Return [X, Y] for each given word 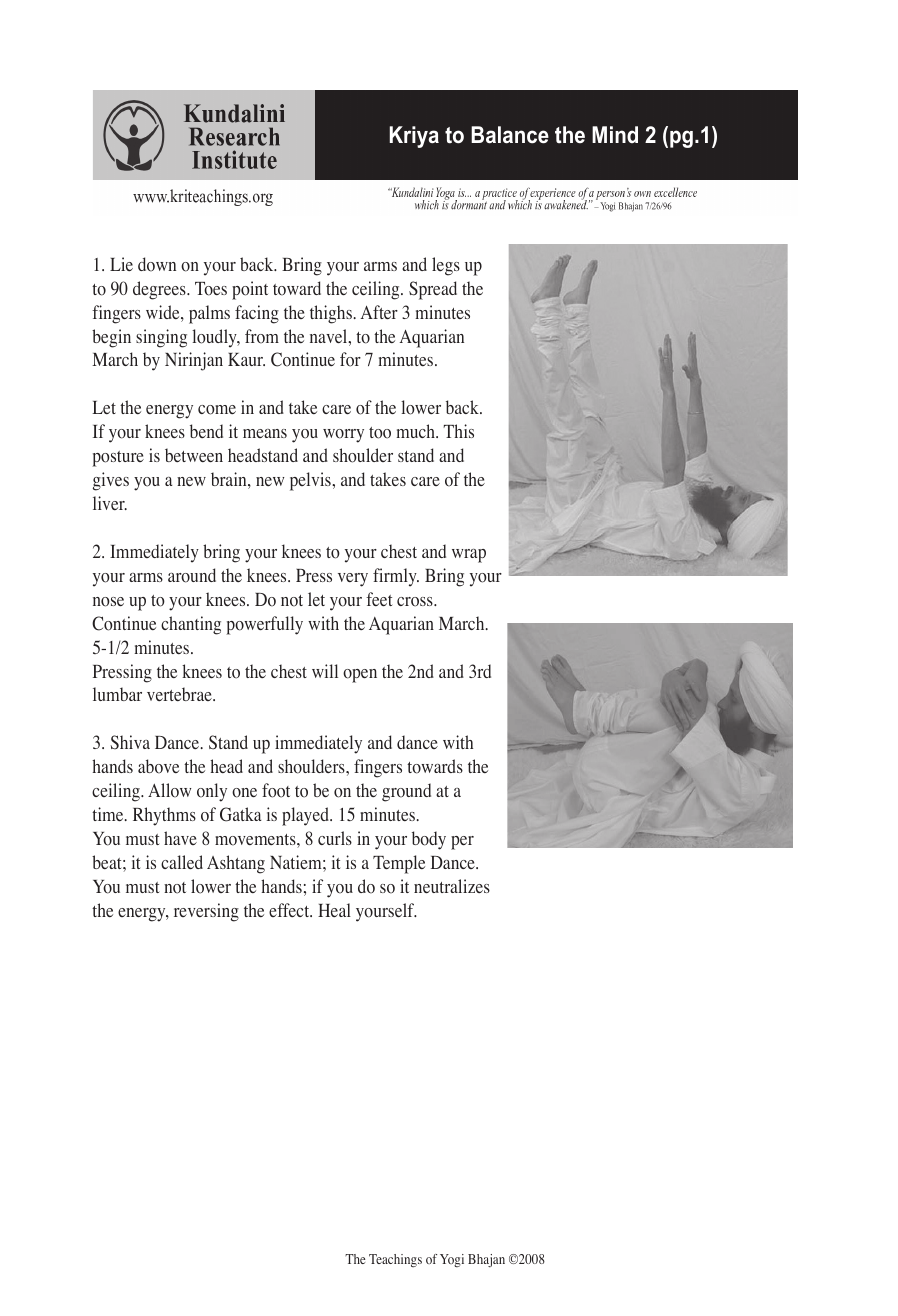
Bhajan [486, 1260]
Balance [510, 135]
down [157, 264]
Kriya [414, 137]
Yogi [452, 1260]
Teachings [395, 1260]
